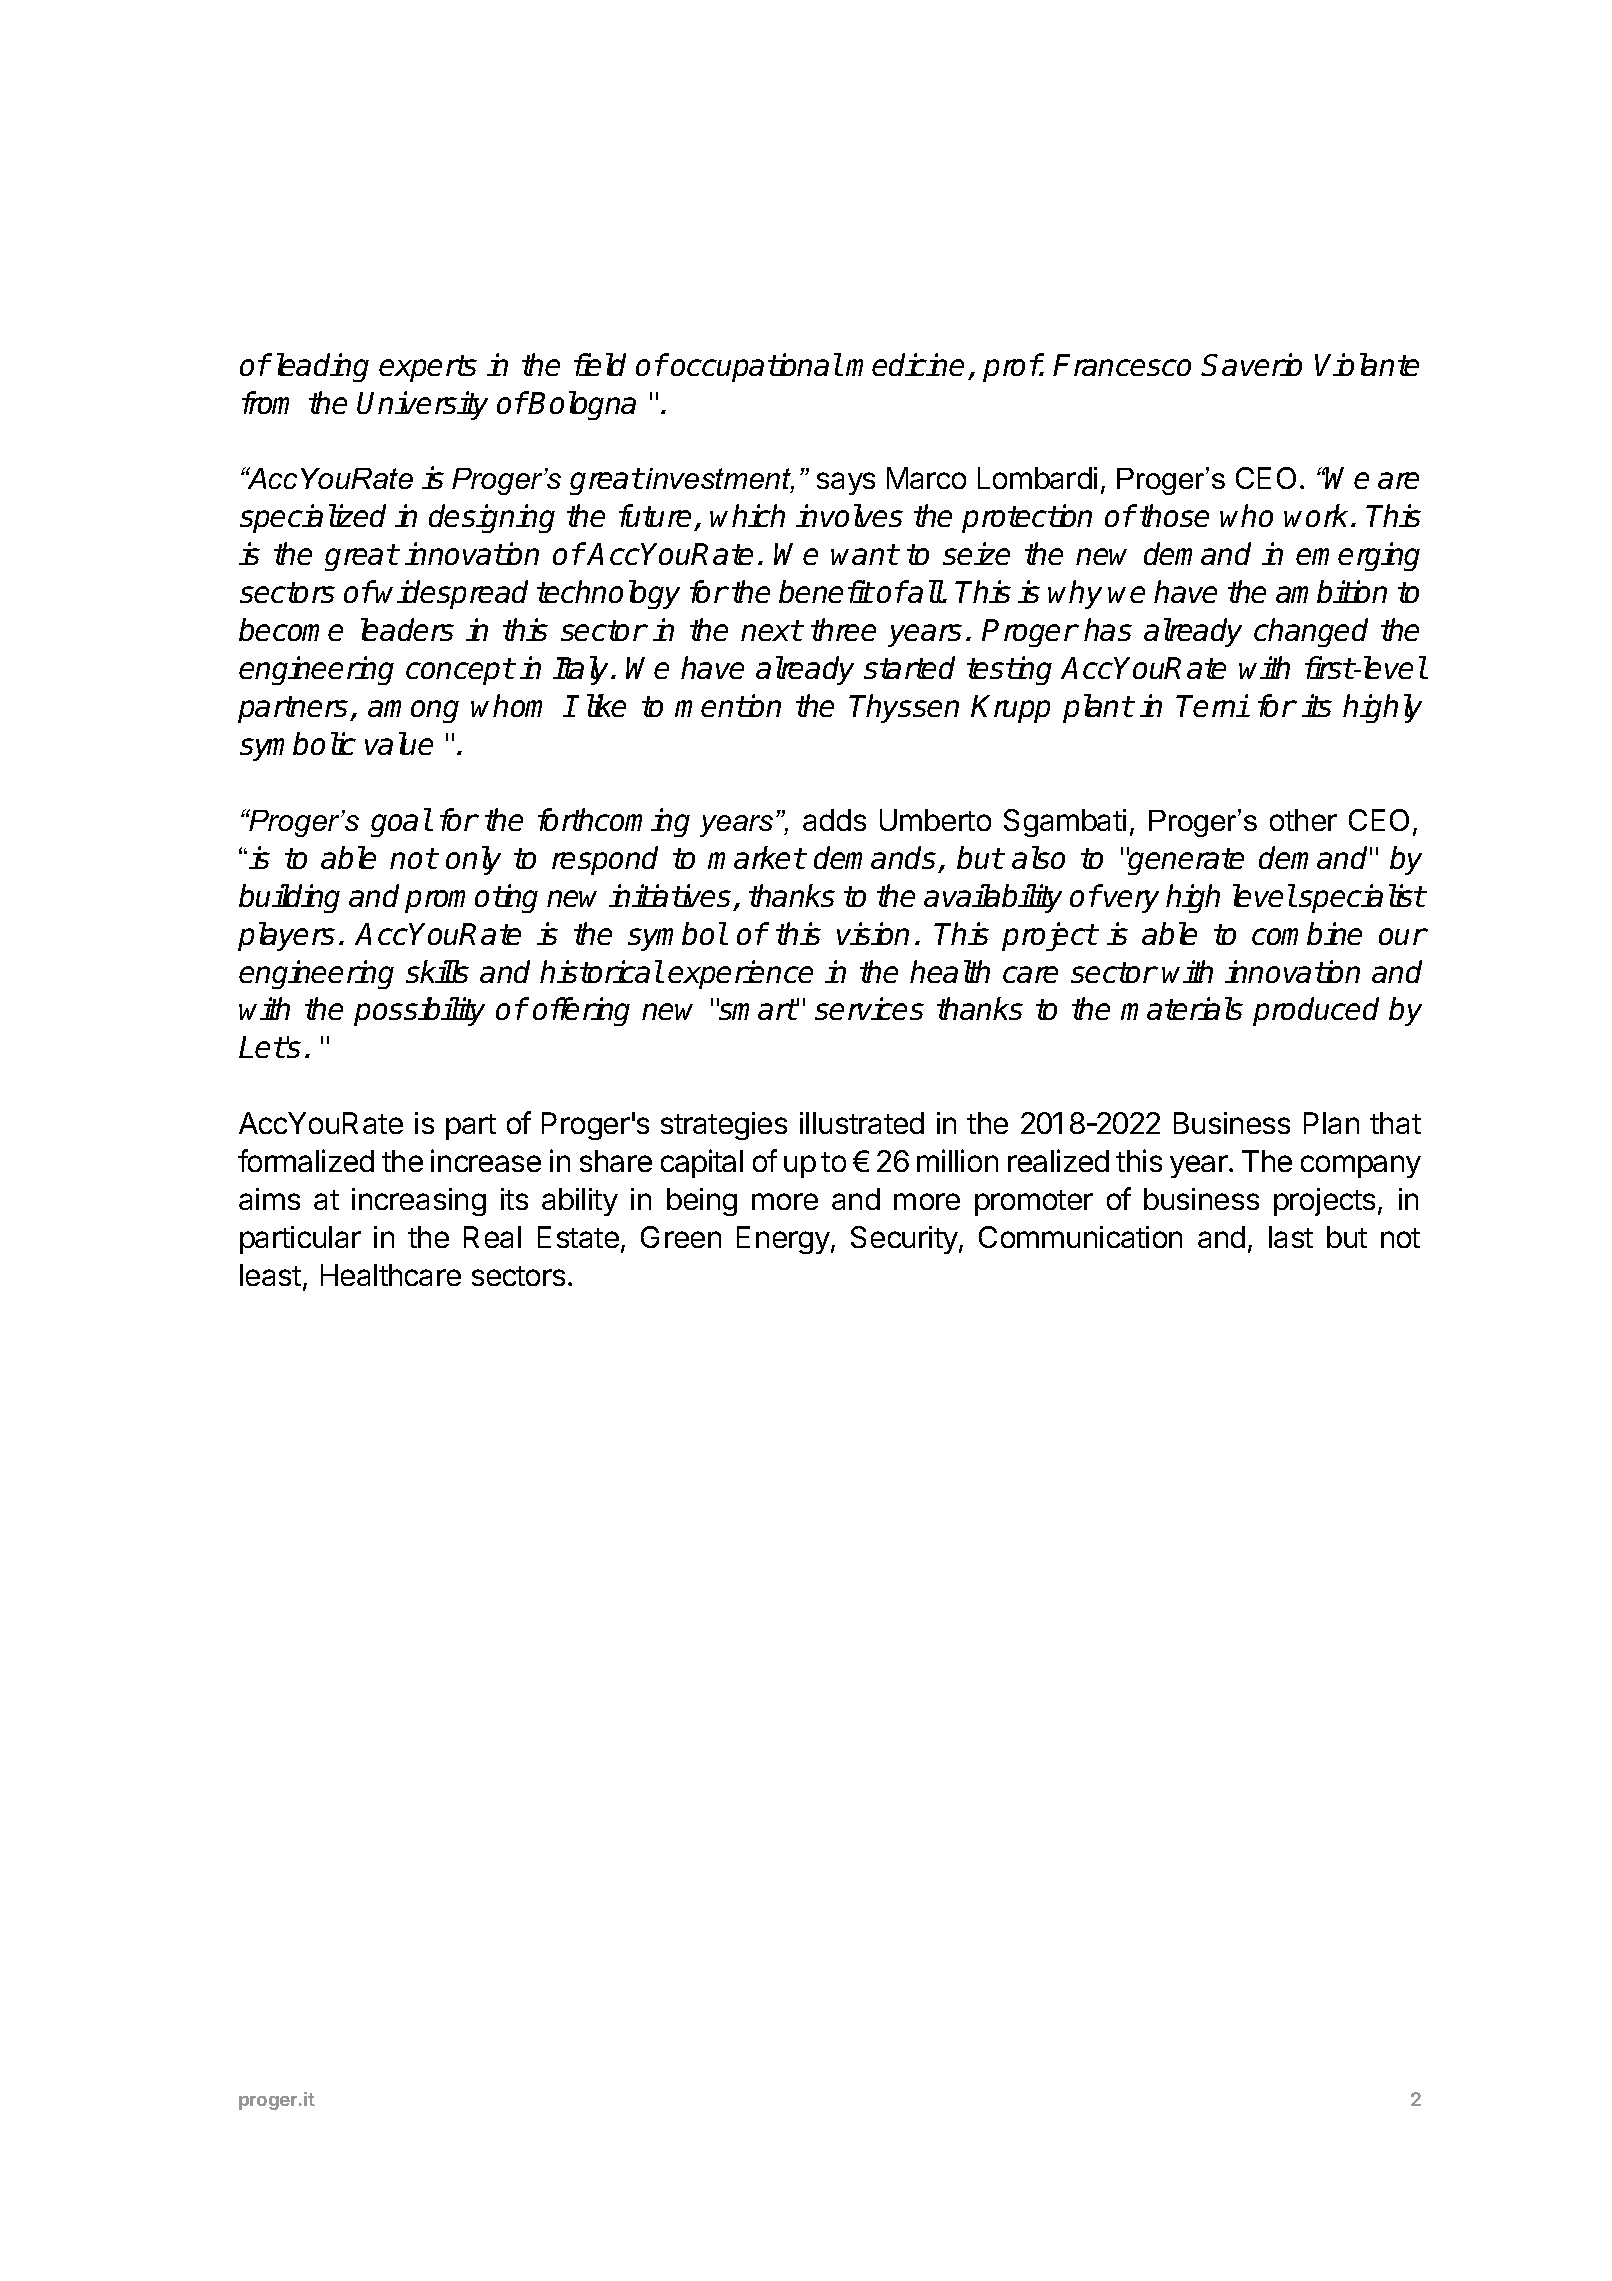 This document has height=2281, width=1612. Describe the element at coordinates (834, 820) in the document. I see `adds` at that location.
